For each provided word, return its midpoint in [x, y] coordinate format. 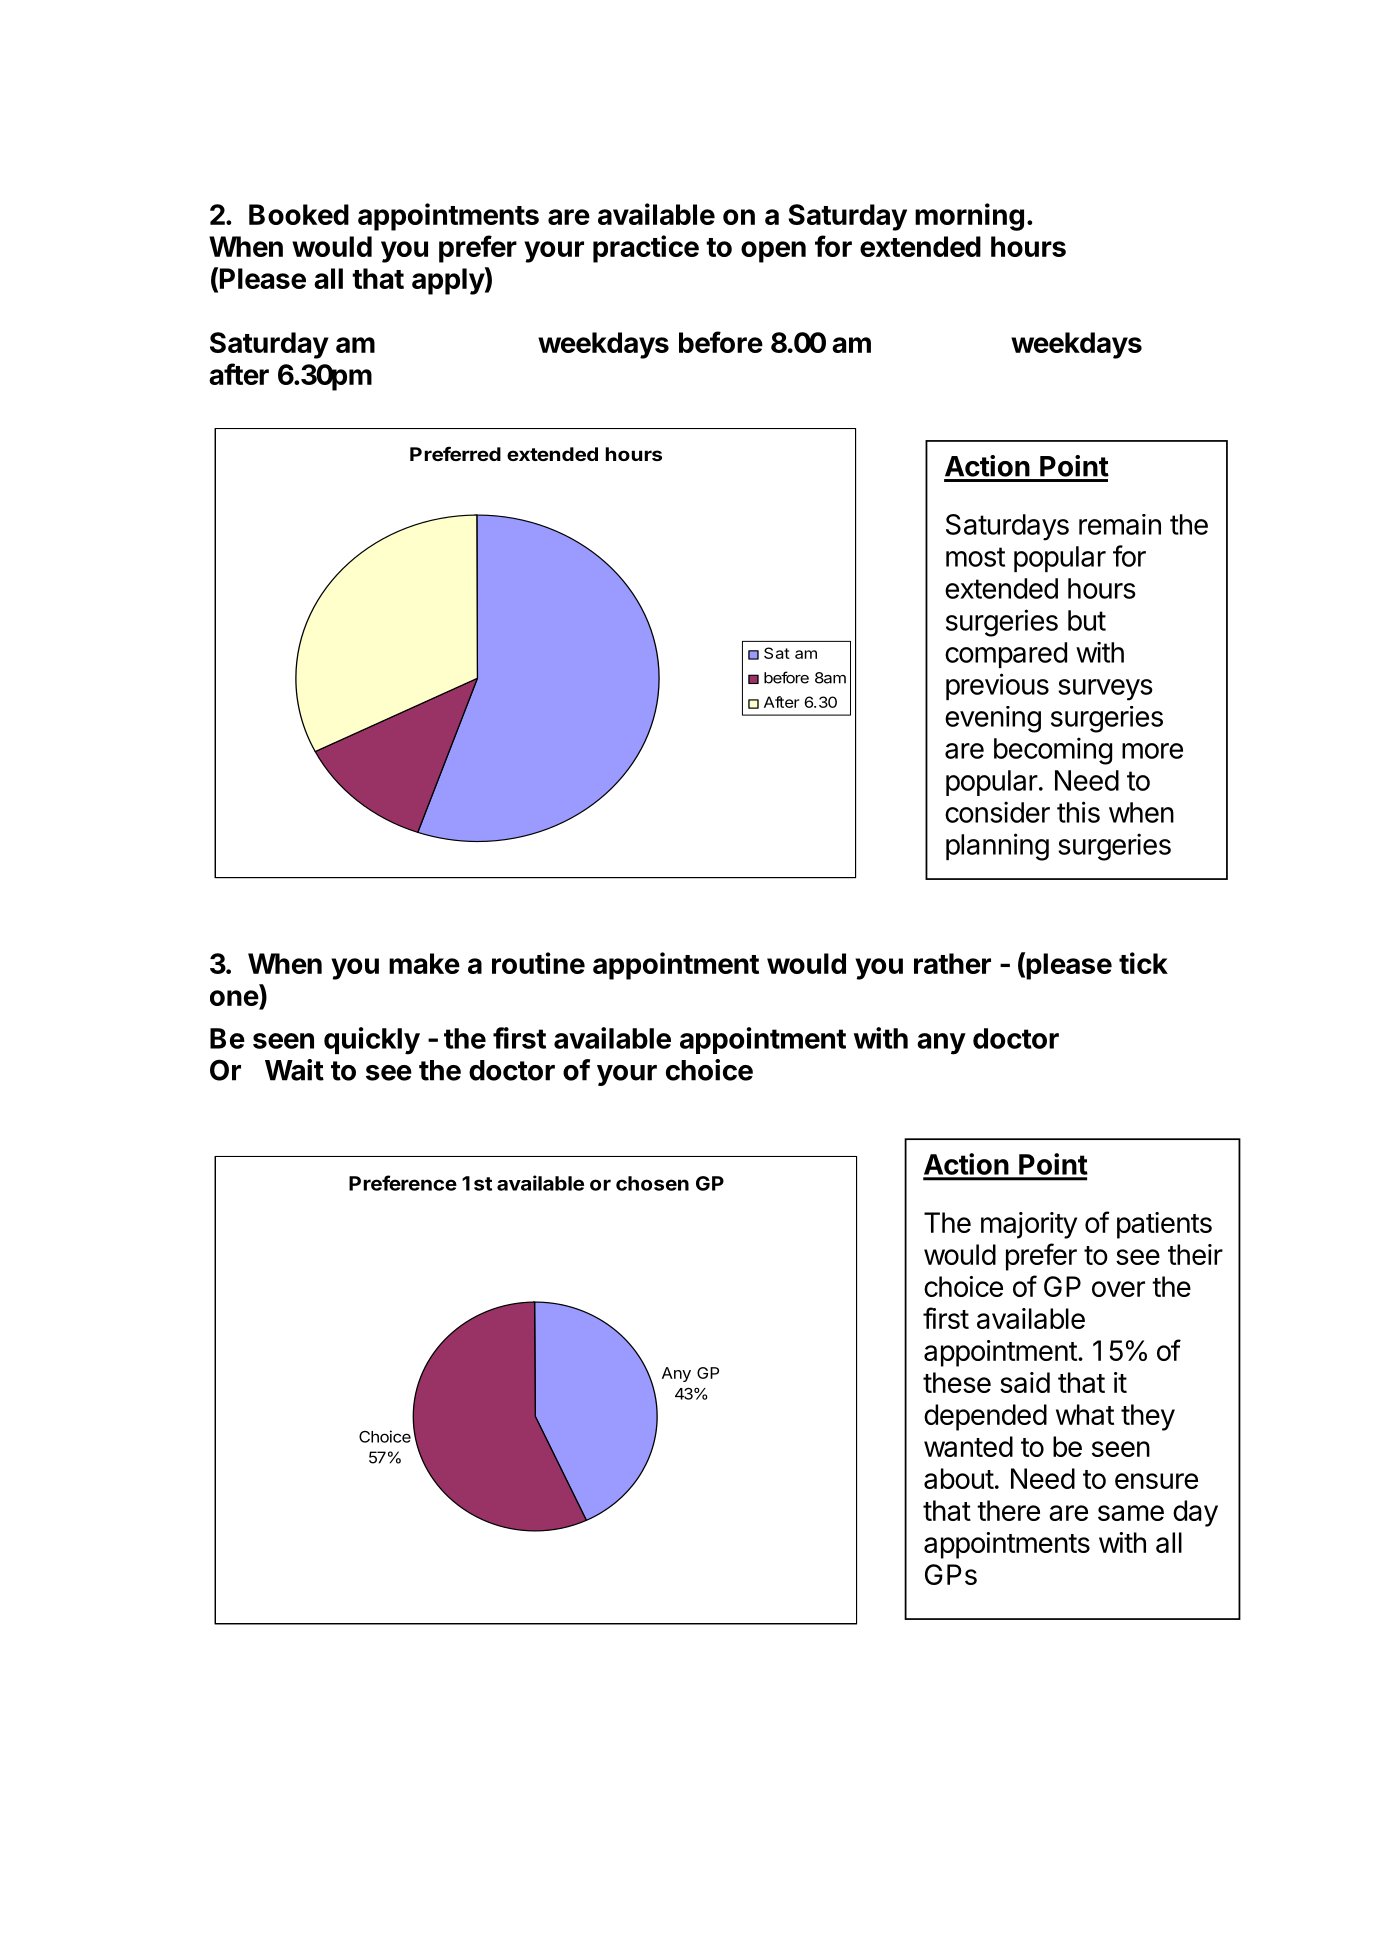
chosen [652, 1183]
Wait [294, 1070]
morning [969, 217]
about [959, 1478]
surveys [1105, 690]
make [424, 963]
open [773, 252]
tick [1143, 963]
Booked [299, 214]
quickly [372, 1041]
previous [997, 686]
